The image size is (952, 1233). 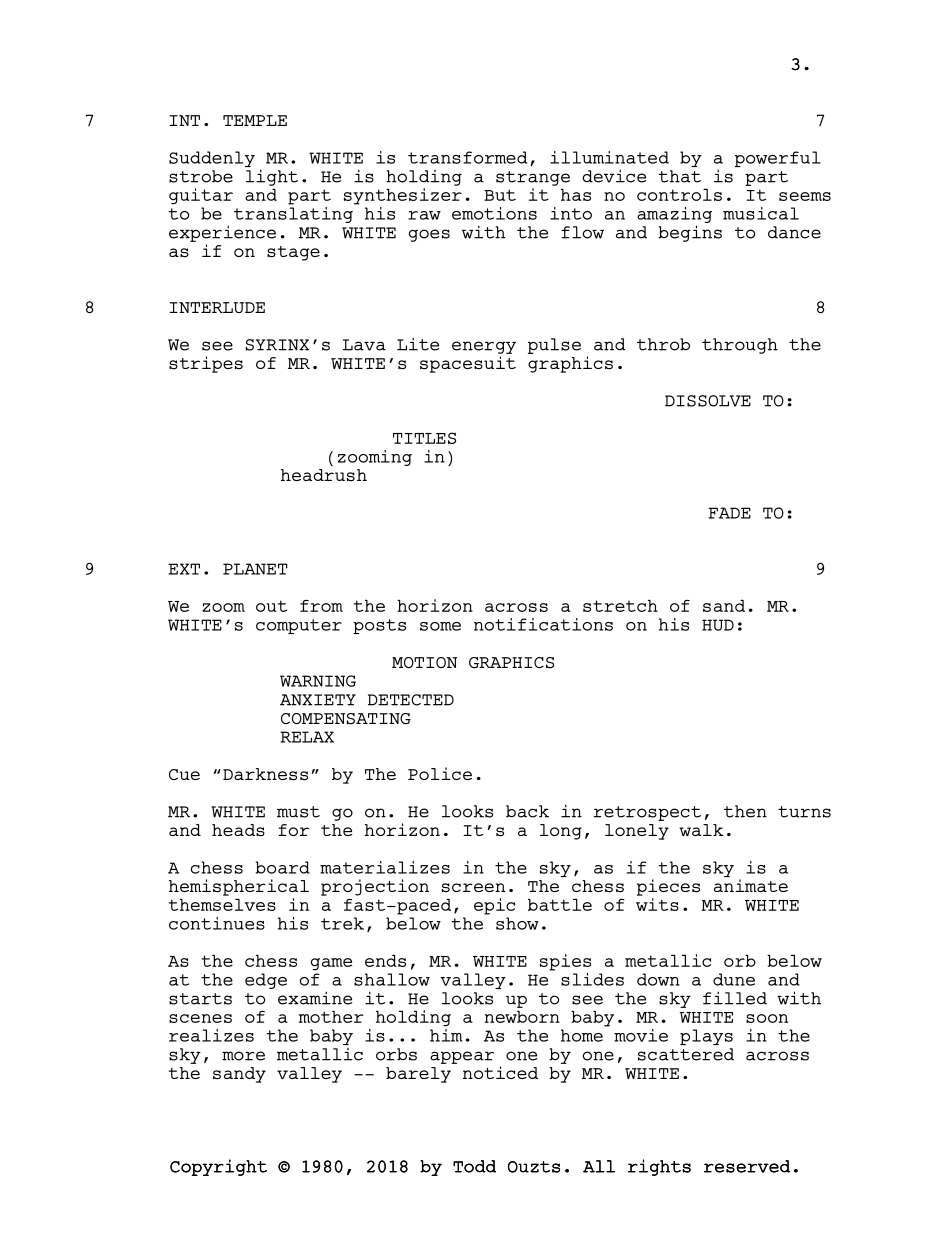 What do you see at coordinates (500, 1072) in the page?
I see `noticed` at bounding box center [500, 1072].
